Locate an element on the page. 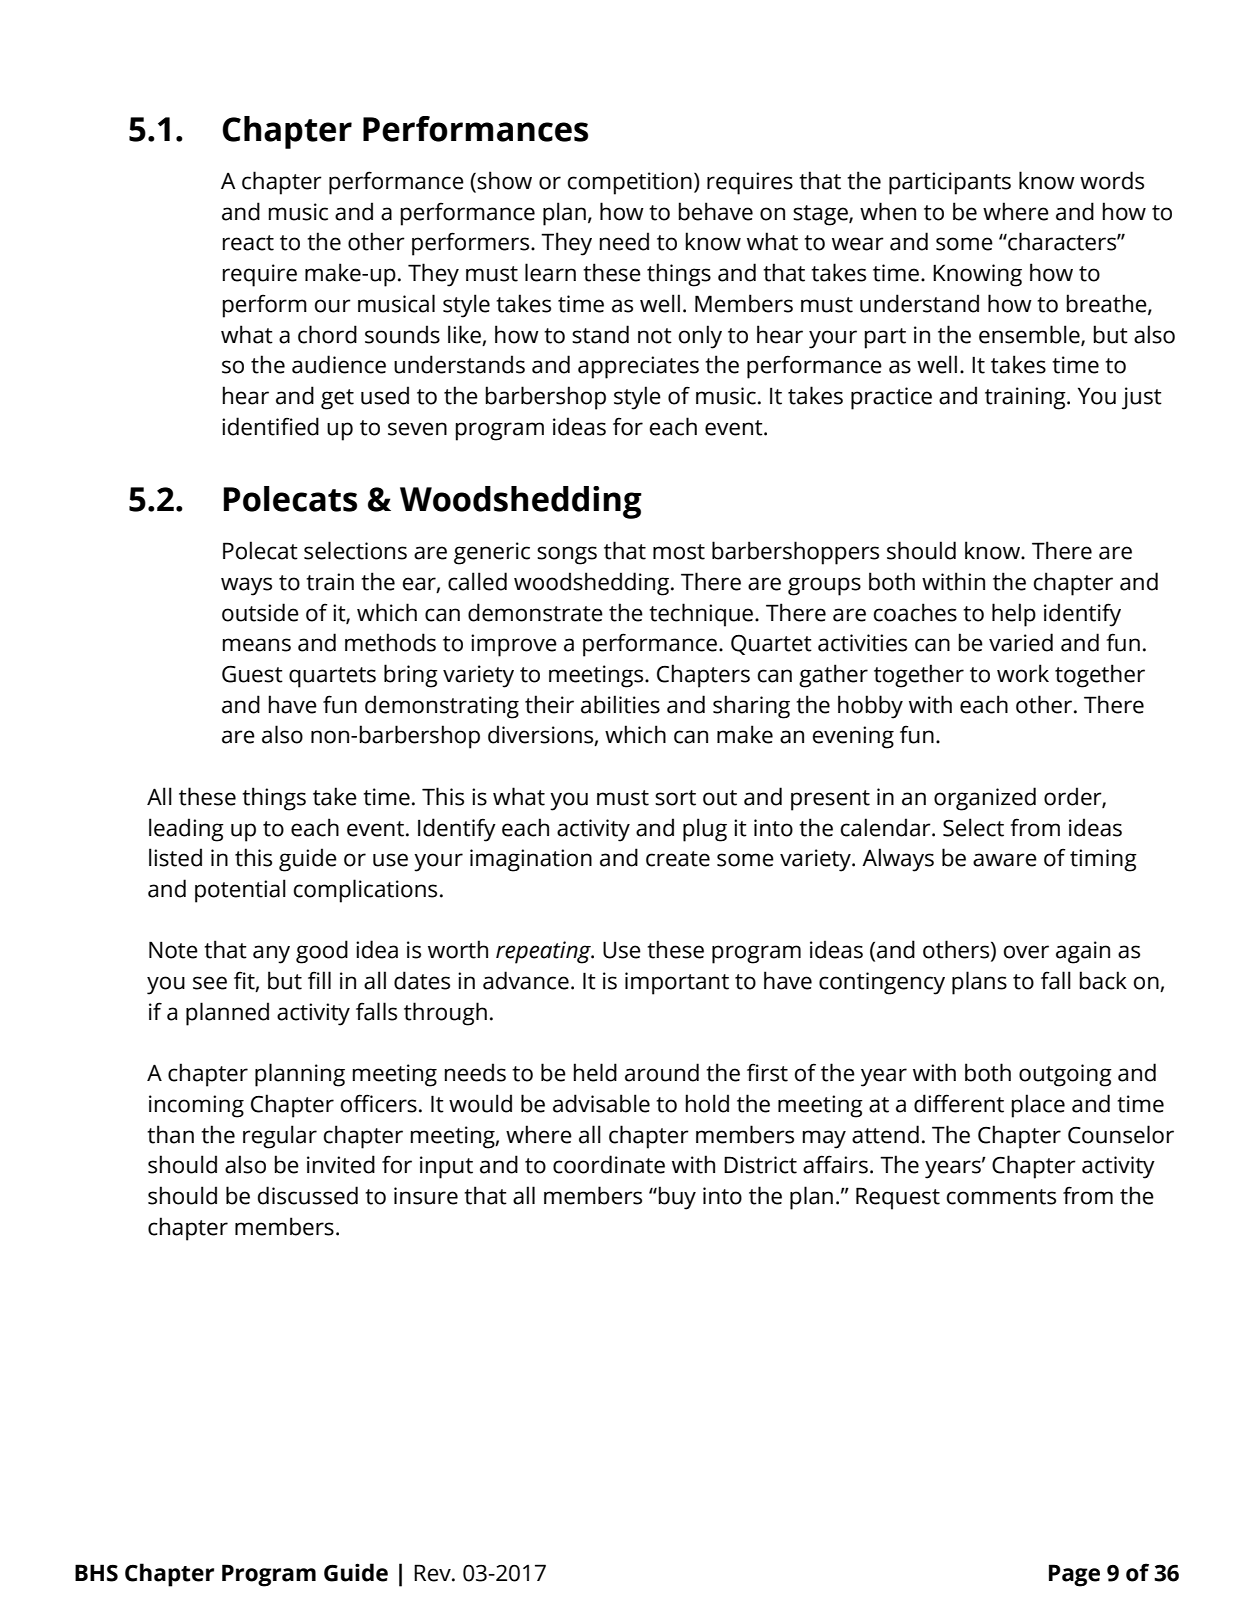 The width and height of the document is (1253, 1622). BHS is located at coordinates (96, 1573).
